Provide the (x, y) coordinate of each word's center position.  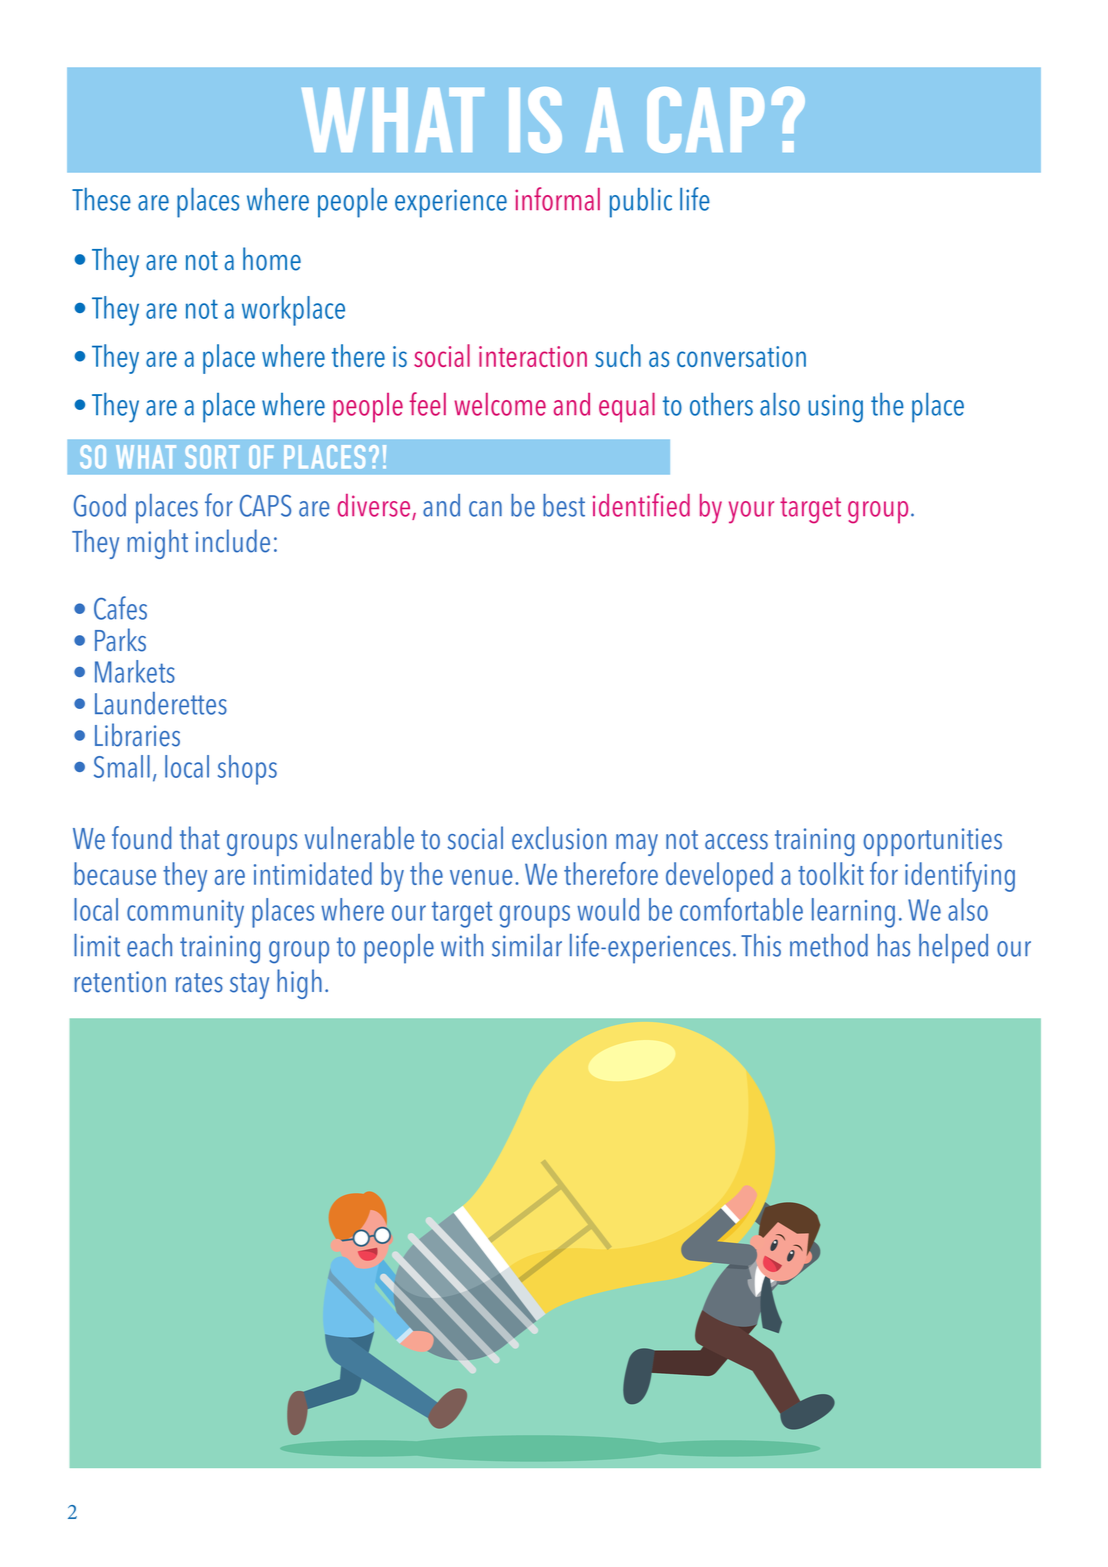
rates (199, 983)
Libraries (137, 735)
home (272, 259)
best (564, 505)
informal (557, 199)
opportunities (933, 842)
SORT (212, 457)
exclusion (559, 838)
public (641, 203)
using (835, 408)
